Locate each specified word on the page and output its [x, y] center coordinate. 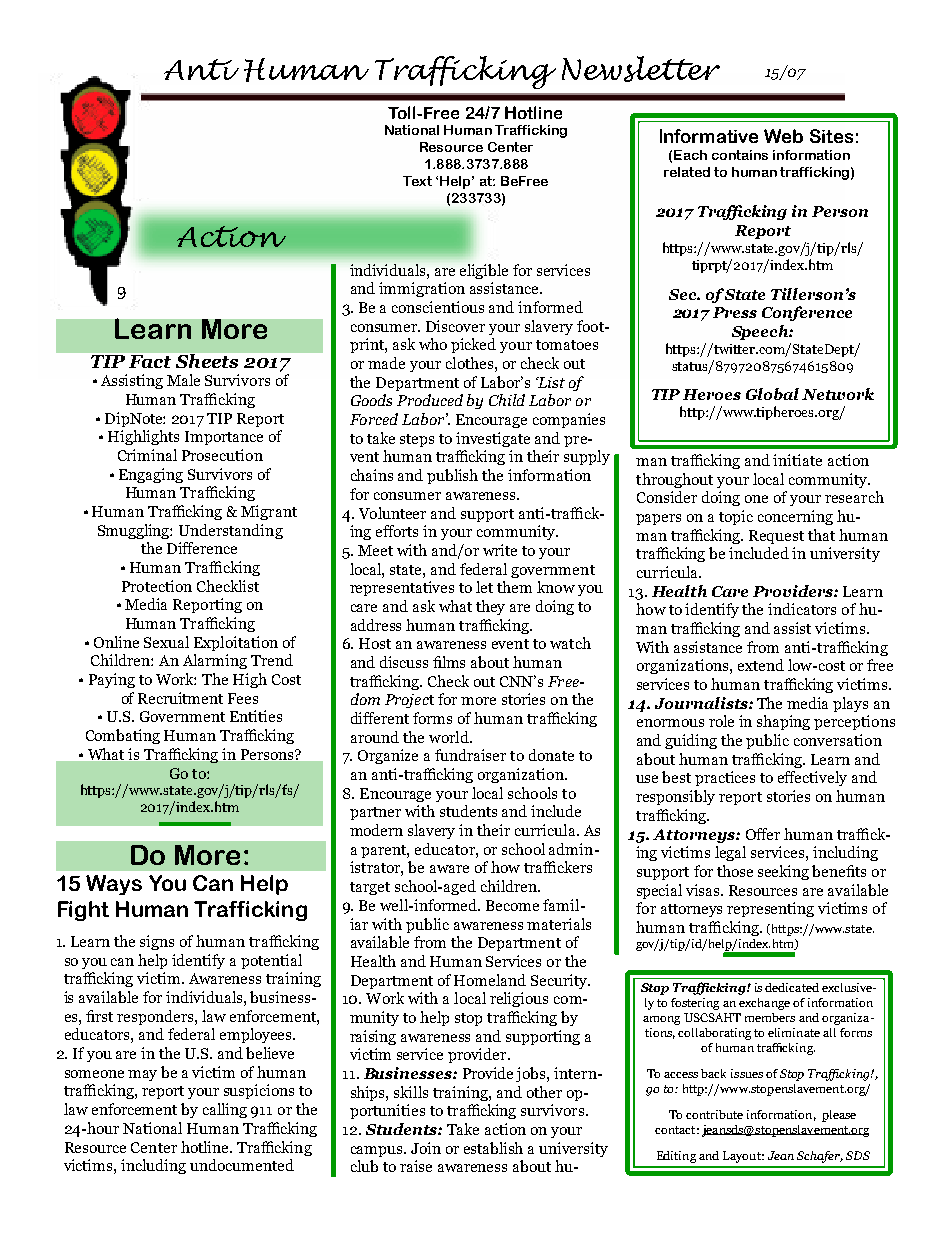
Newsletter [641, 69]
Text [417, 181]
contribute [714, 1114]
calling [225, 1110]
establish [493, 1148]
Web [783, 136]
